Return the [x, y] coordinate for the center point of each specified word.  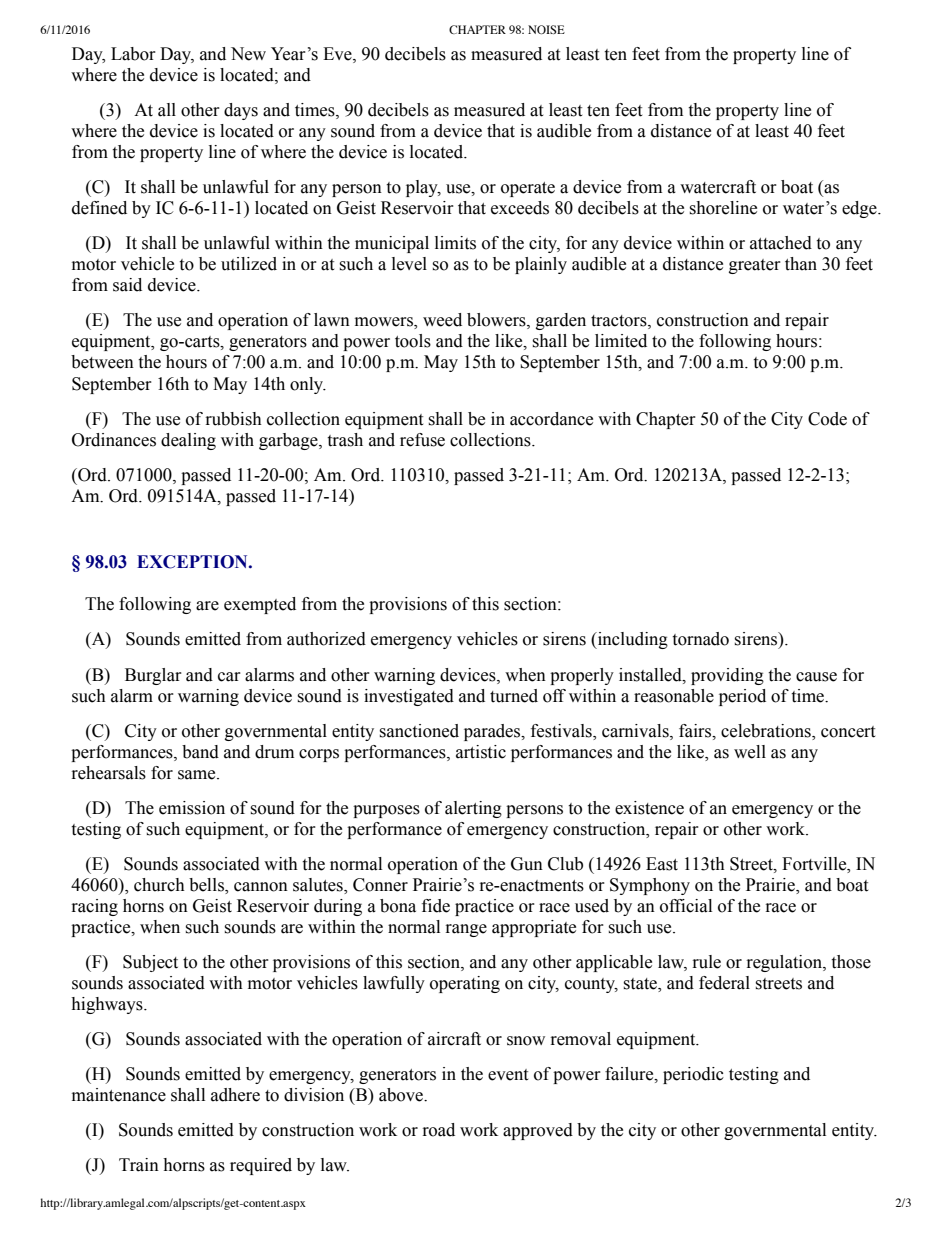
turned [514, 696]
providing [727, 676]
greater [755, 266]
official [686, 906]
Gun [527, 864]
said [127, 285]
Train [139, 1165]
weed [442, 320]
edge [860, 209]
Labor [133, 54]
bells [207, 886]
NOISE [546, 29]
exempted [260, 605]
